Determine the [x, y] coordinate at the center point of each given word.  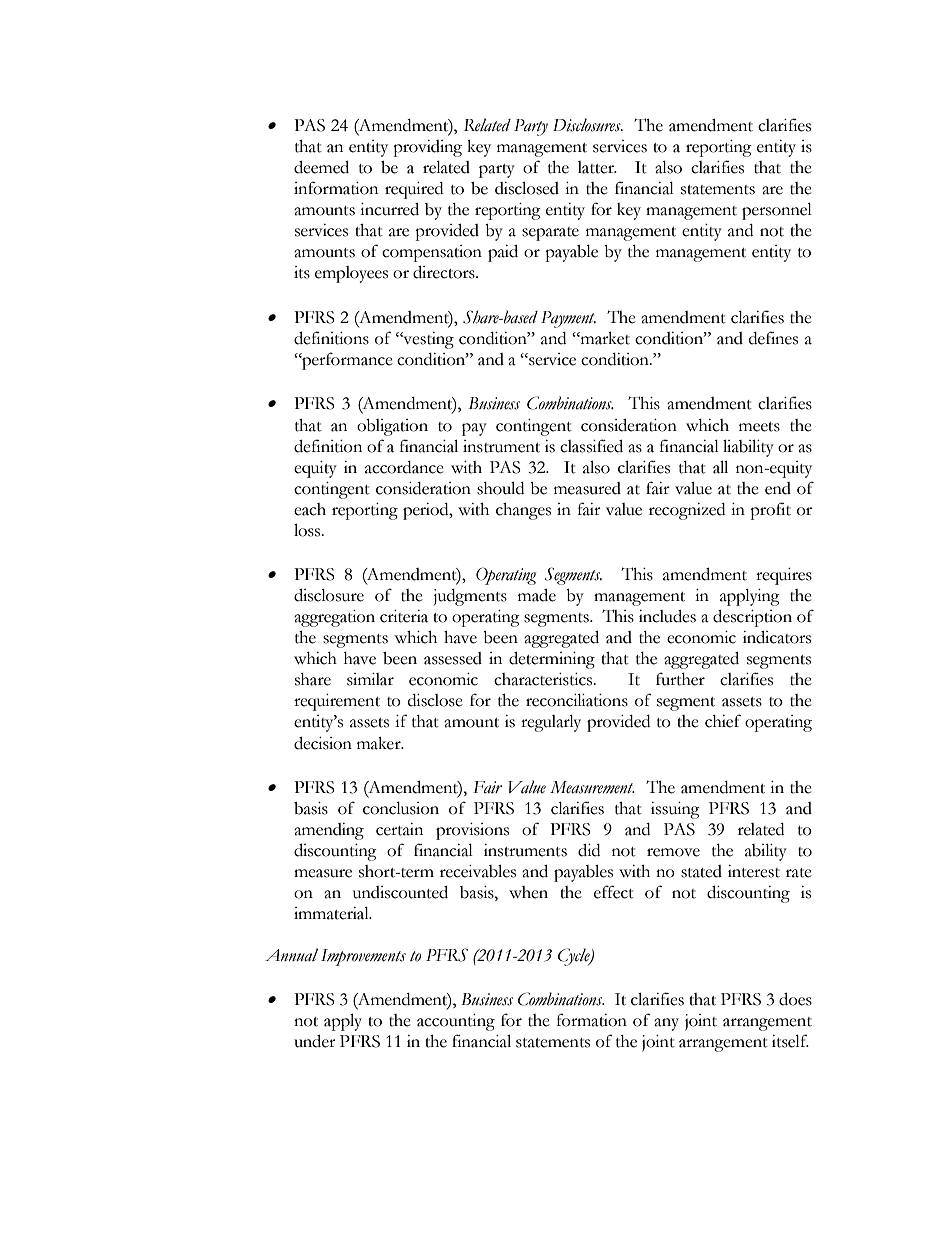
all [720, 467]
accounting [456, 1022]
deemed [321, 167]
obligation [392, 427]
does [795, 999]
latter [597, 167]
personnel [777, 211]
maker [380, 743]
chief [723, 721]
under [315, 1041]
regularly [551, 723]
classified [591, 446]
